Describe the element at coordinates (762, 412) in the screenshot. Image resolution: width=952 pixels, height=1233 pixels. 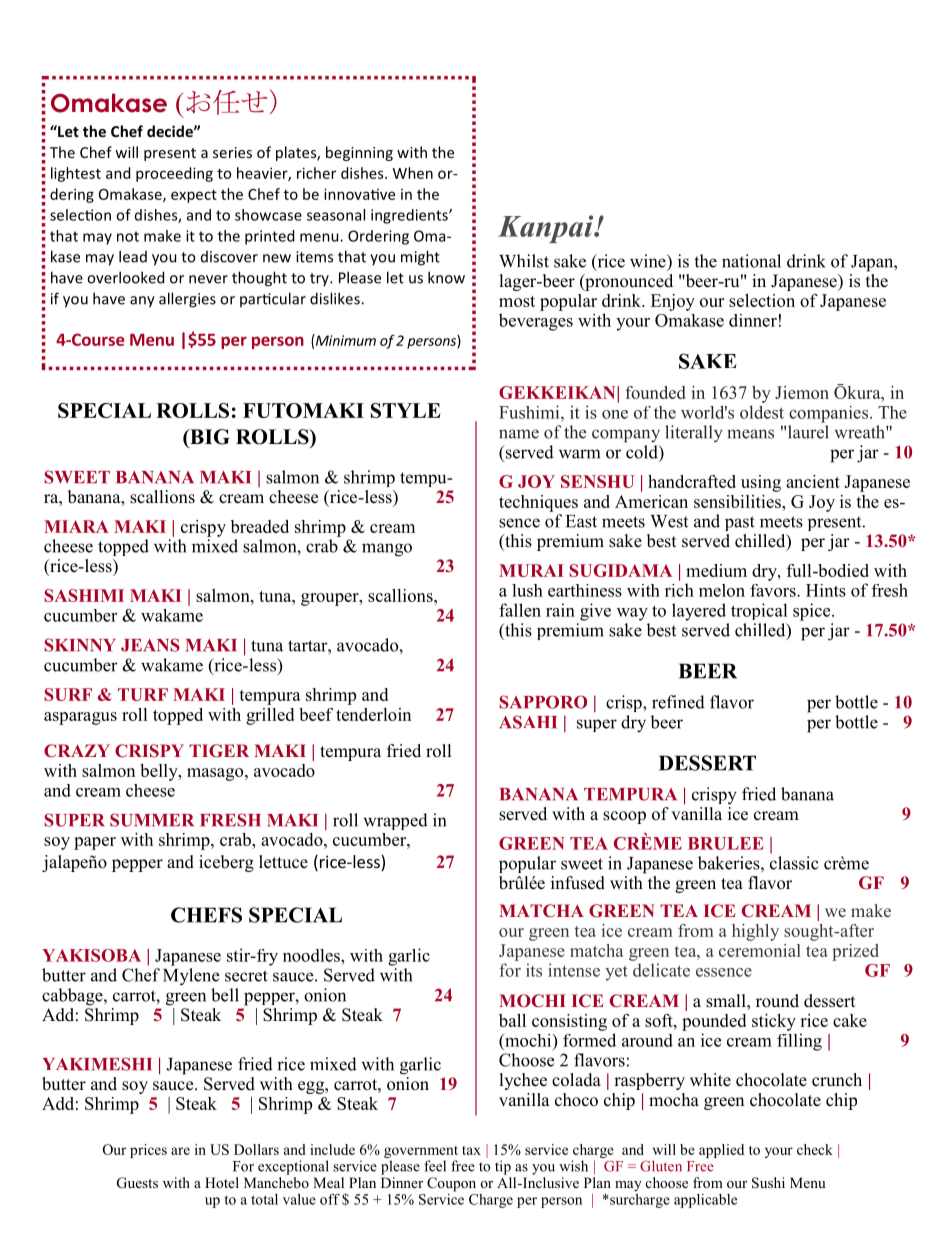
I see `oldest` at that location.
